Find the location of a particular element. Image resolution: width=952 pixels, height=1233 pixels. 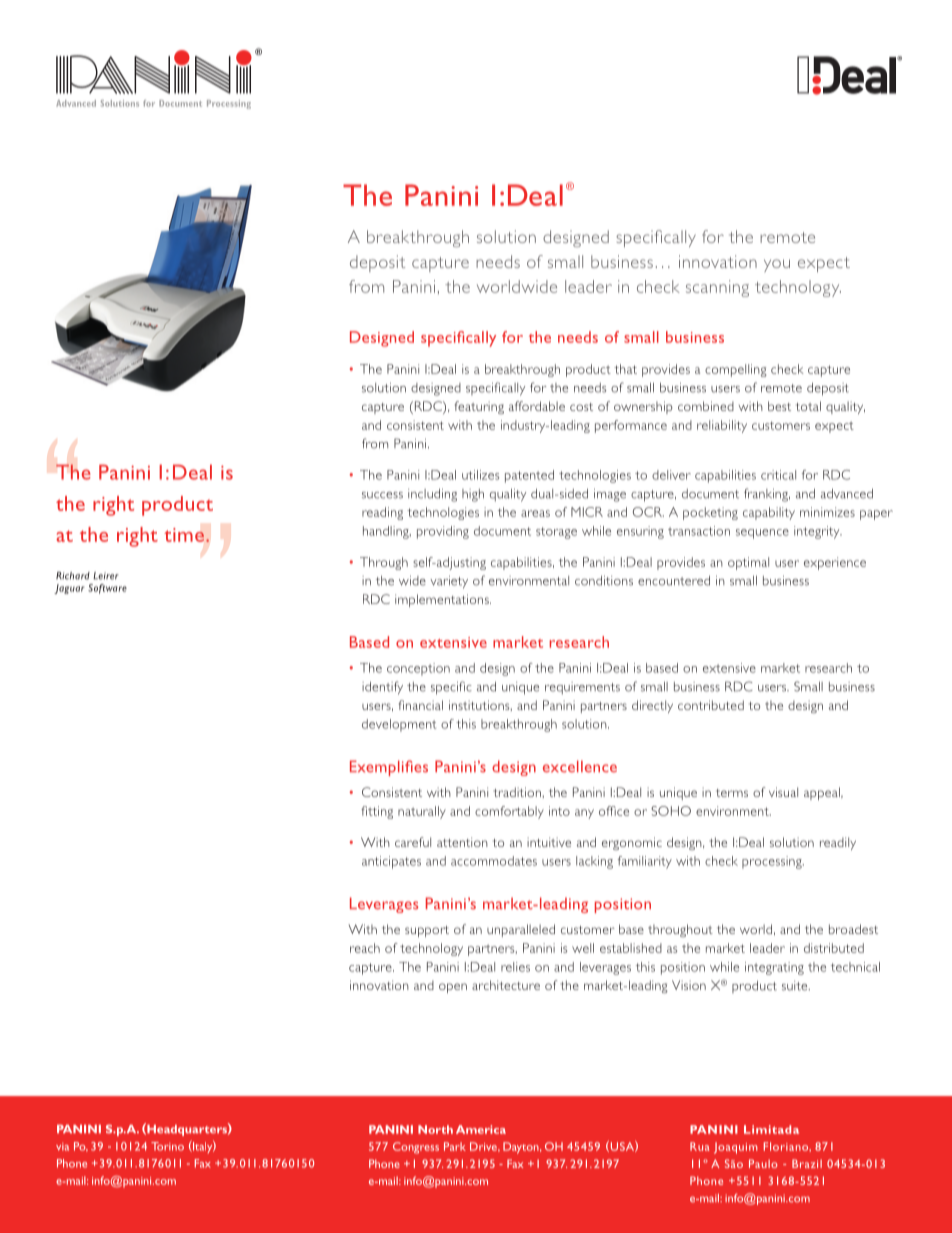

Joaquim is located at coordinates (736, 1148).
